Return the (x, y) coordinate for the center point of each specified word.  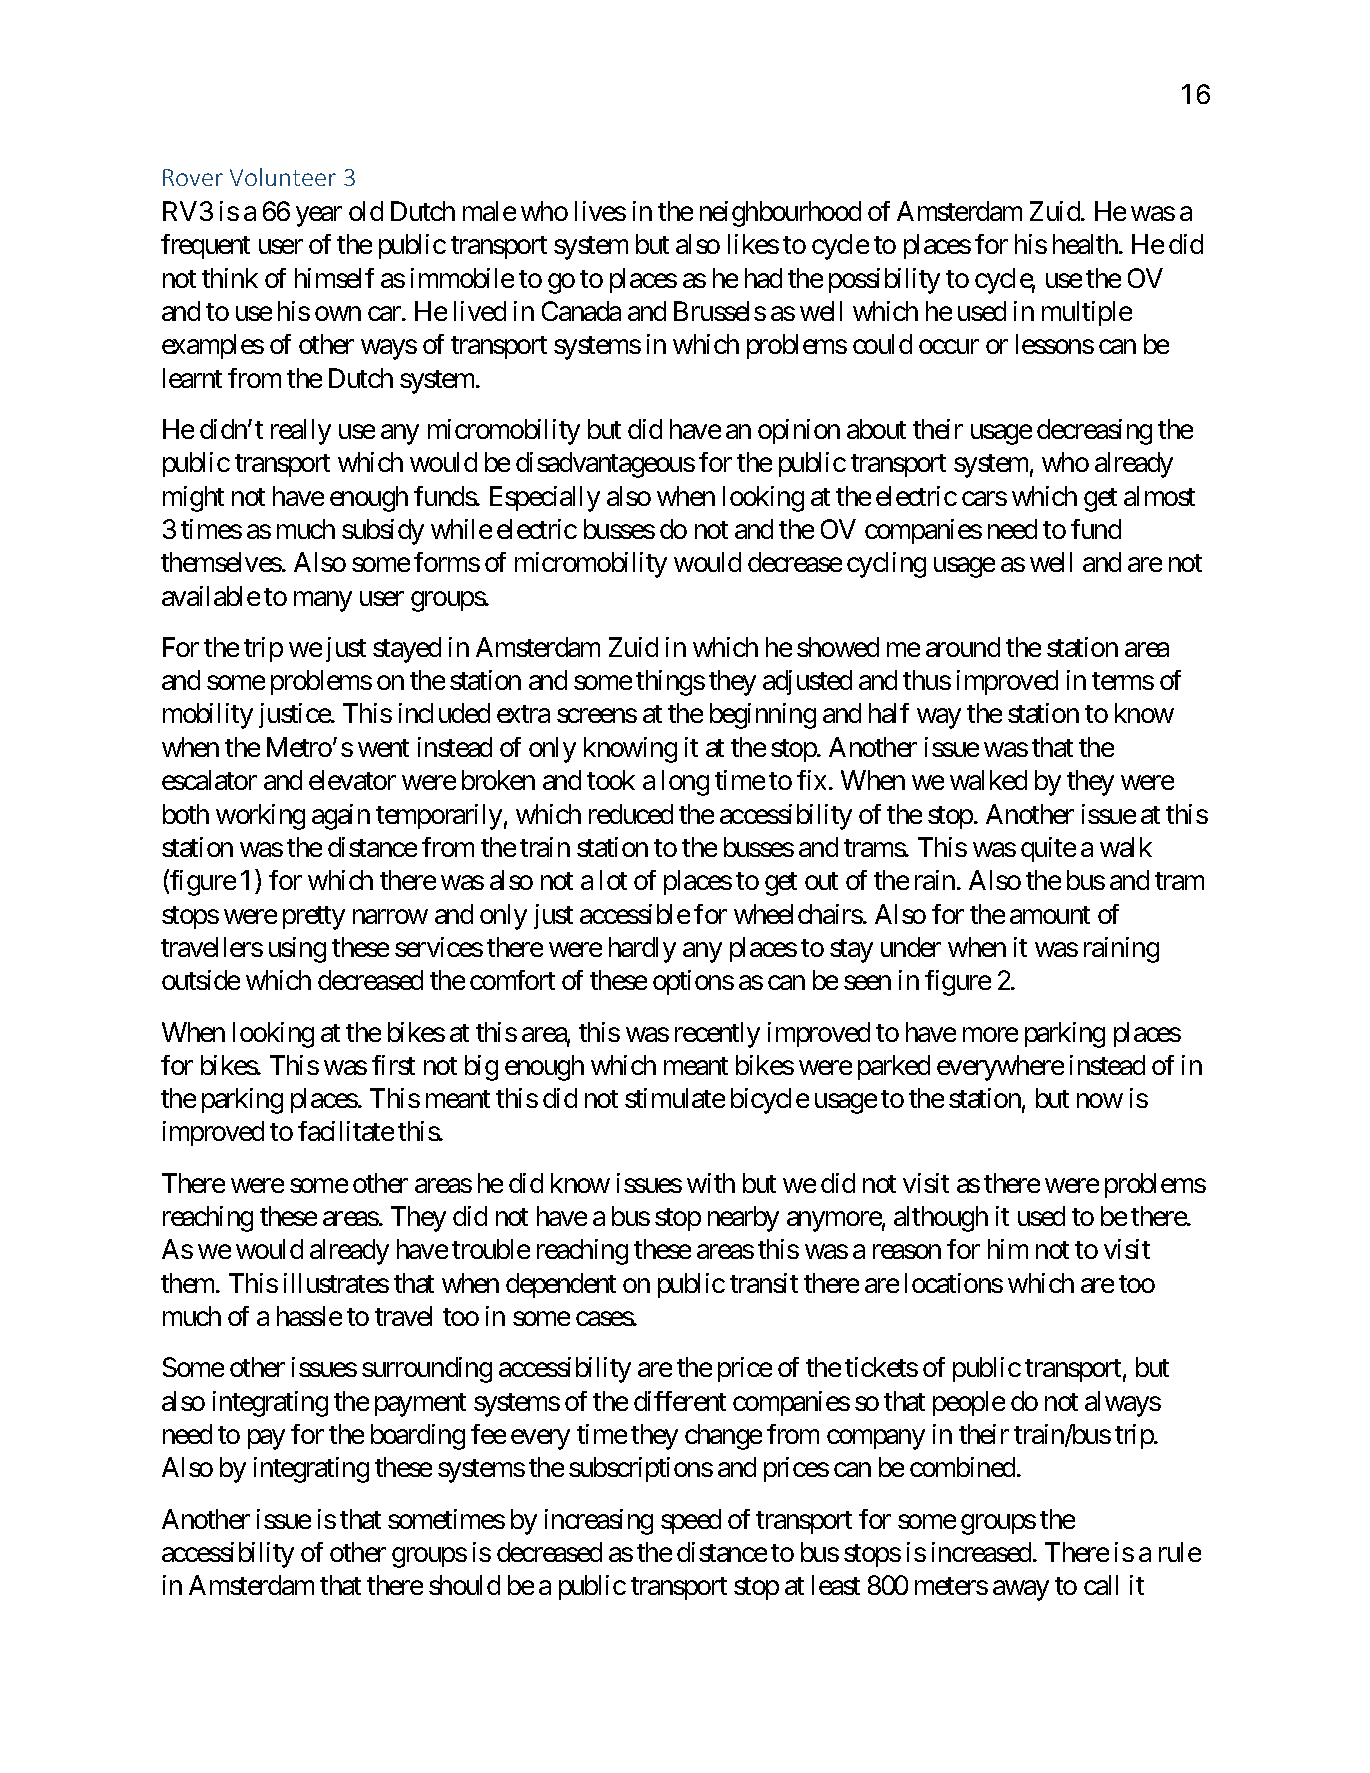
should (464, 1585)
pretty (314, 918)
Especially (545, 499)
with (711, 1183)
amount (1050, 915)
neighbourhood (780, 214)
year (319, 217)
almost (1159, 496)
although (941, 1219)
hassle (309, 1316)
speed (691, 1521)
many (323, 601)
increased (981, 1552)
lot (613, 880)
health (1086, 244)
